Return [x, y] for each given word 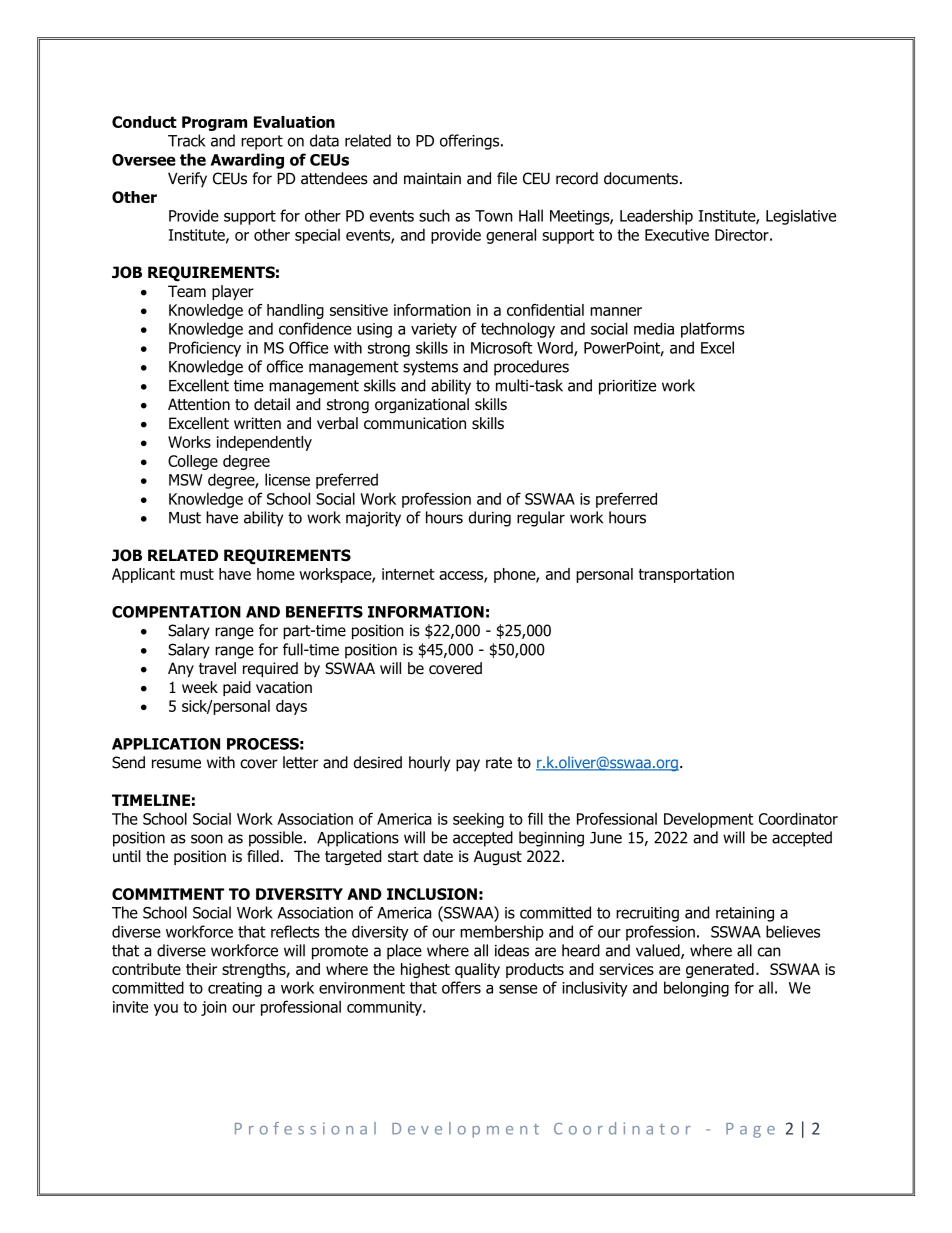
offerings [471, 142]
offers [461, 987]
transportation [686, 575]
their [201, 969]
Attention [199, 404]
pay [468, 765]
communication [415, 423]
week [200, 687]
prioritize [627, 387]
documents [641, 178]
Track [187, 140]
